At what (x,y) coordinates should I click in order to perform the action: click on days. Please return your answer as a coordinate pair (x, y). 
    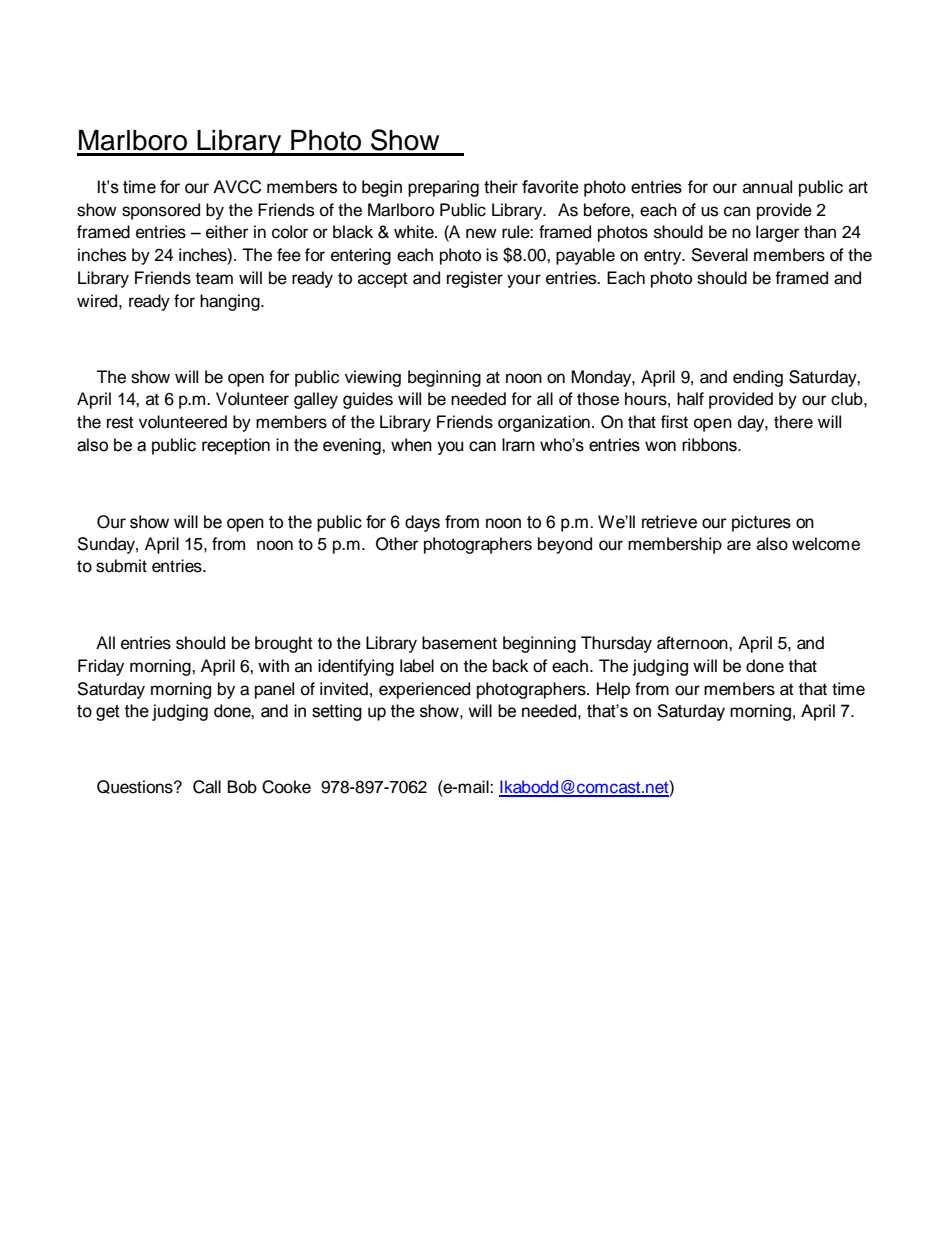
    Looking at the image, I should click on (422, 523).
